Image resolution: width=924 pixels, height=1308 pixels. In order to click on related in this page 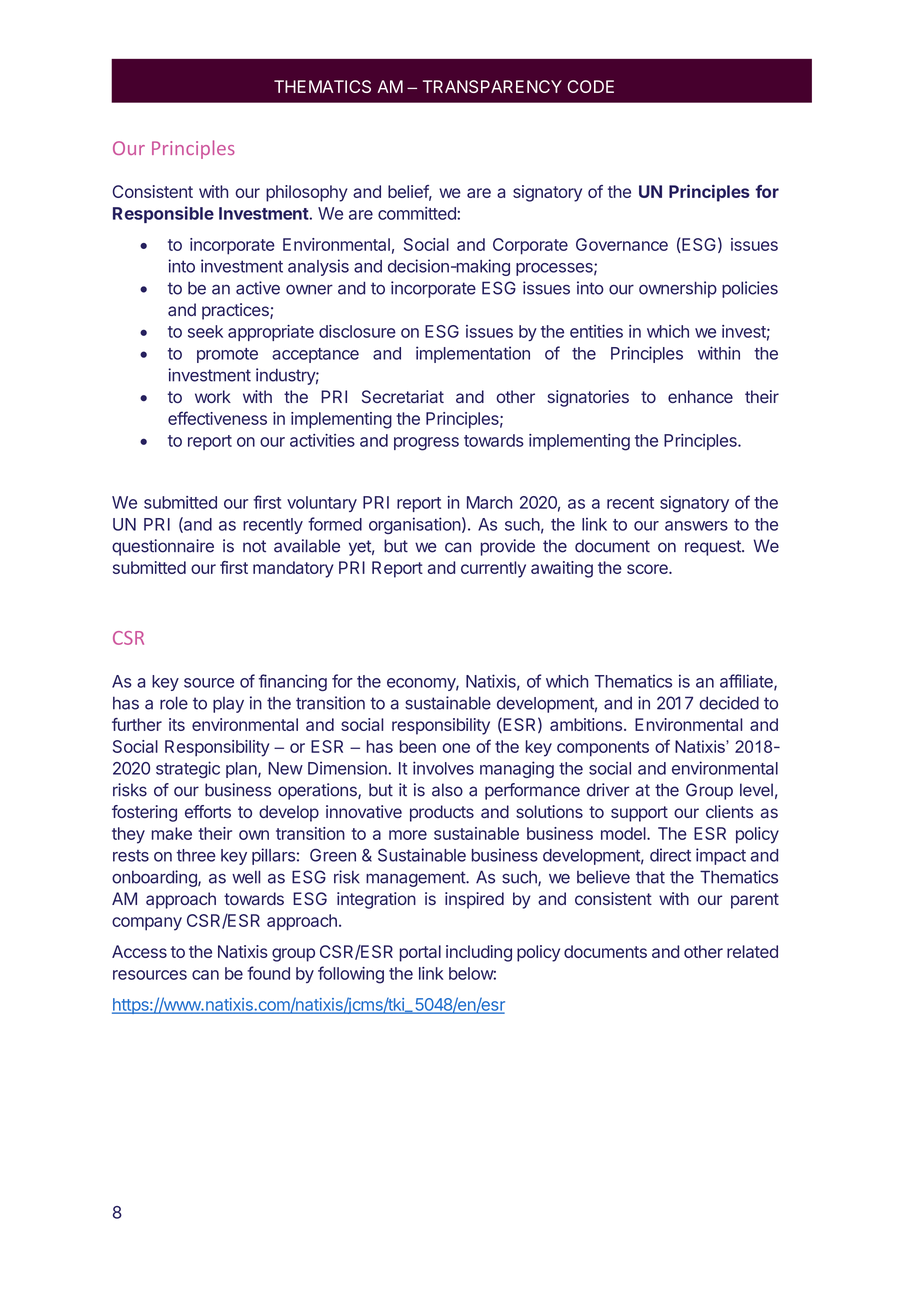, I will do `click(752, 951)`.
